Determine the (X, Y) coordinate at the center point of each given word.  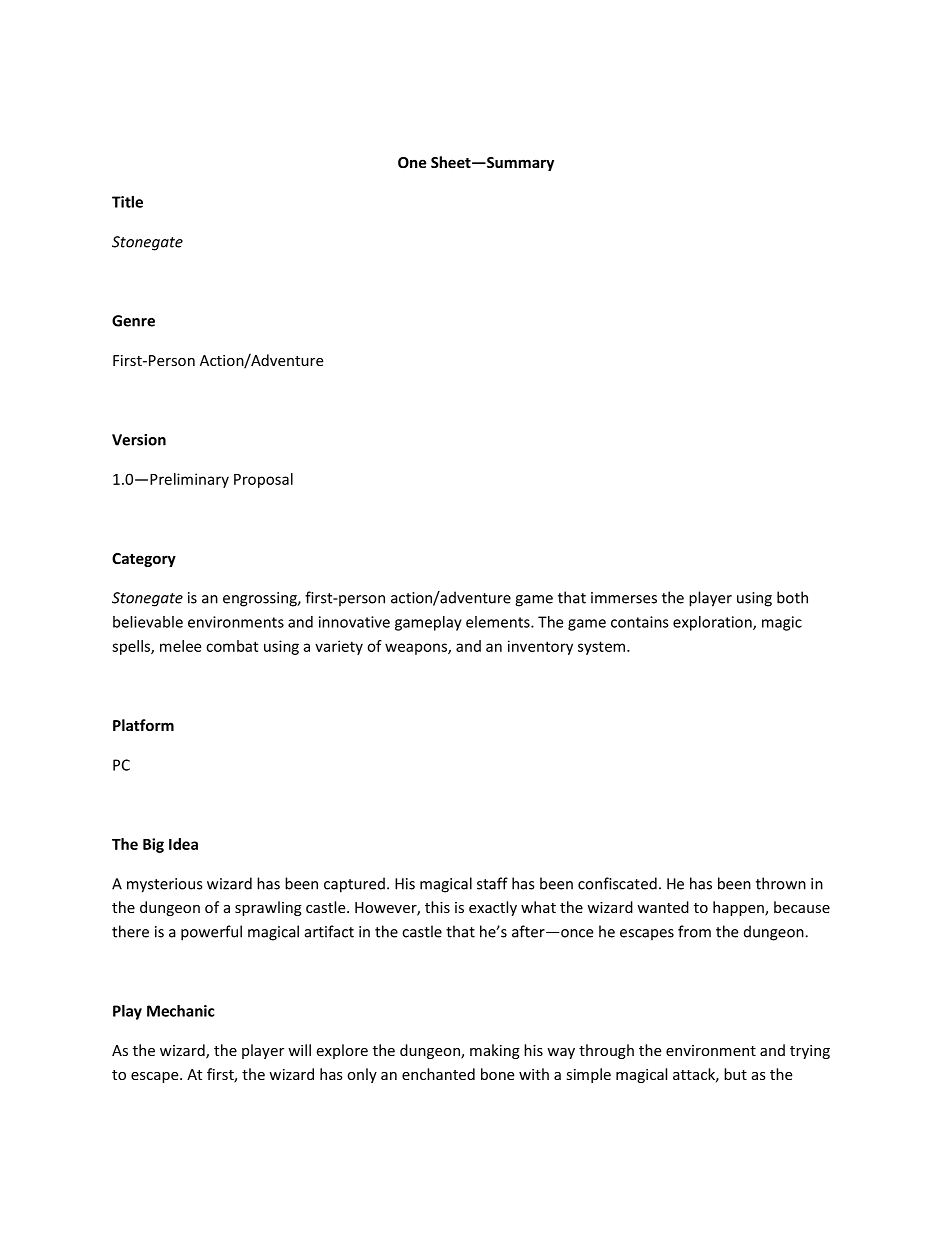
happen (739, 908)
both (792, 597)
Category (144, 560)
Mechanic (180, 1011)
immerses (624, 598)
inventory (540, 647)
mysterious (164, 885)
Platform (143, 725)
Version (139, 440)
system (601, 648)
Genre (133, 321)
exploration (713, 623)
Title (127, 202)
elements (499, 622)
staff (492, 883)
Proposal (263, 480)
